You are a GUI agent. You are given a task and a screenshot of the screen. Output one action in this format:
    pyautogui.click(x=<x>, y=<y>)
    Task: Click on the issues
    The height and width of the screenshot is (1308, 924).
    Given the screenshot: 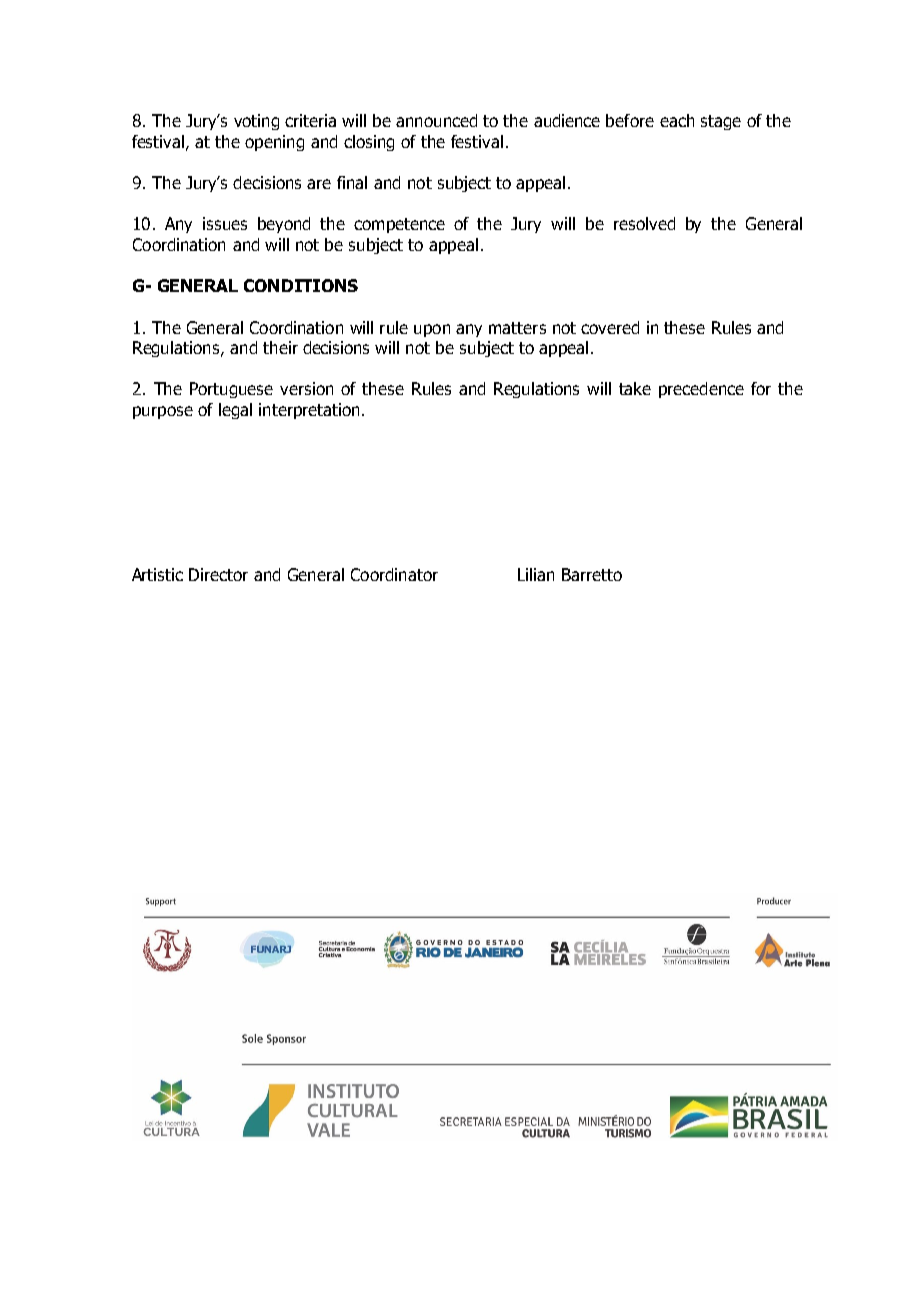 What is the action you would take?
    pyautogui.click(x=225, y=223)
